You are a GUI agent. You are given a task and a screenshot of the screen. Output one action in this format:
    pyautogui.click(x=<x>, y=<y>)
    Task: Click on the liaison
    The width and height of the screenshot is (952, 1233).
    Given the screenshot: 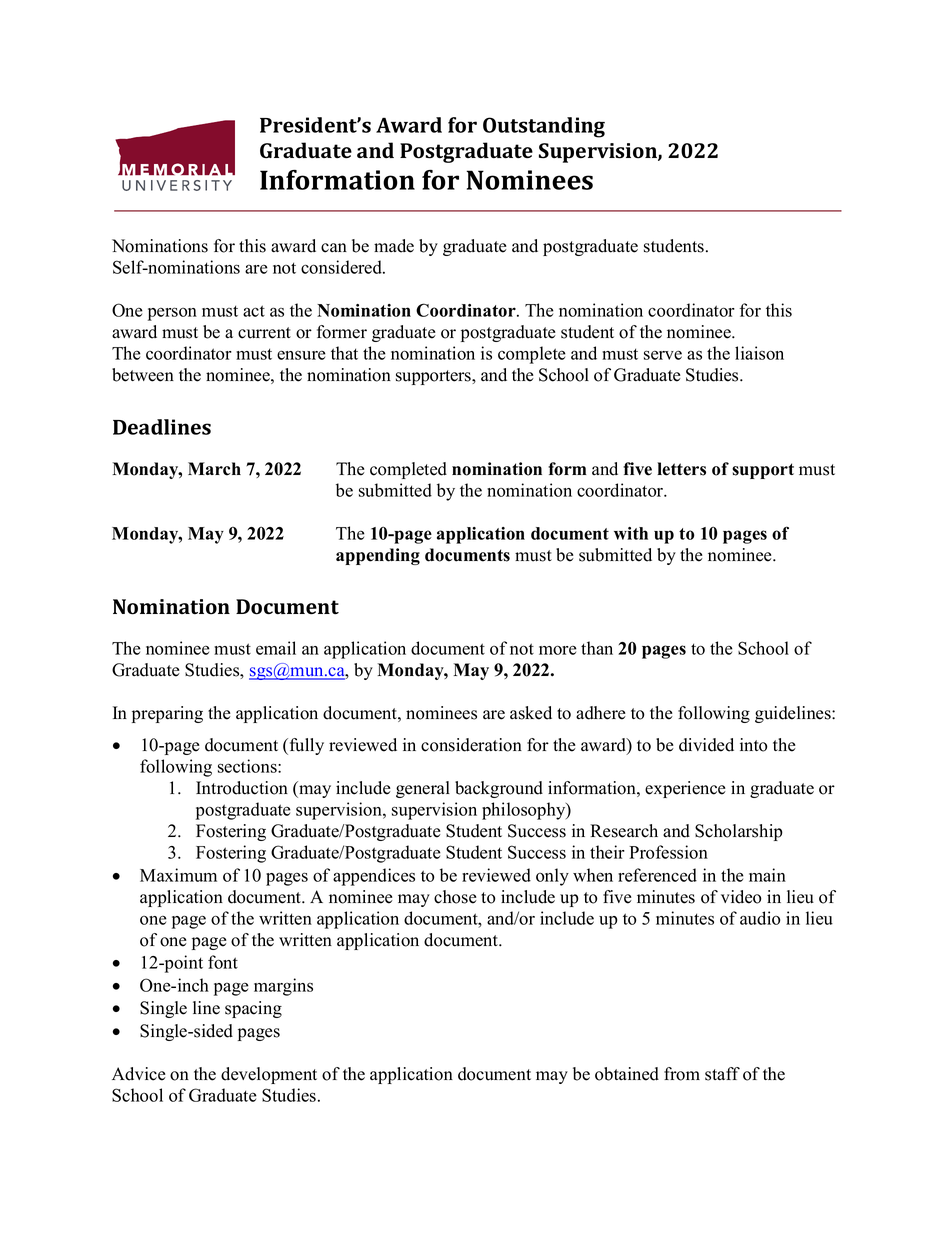 What is the action you would take?
    pyautogui.click(x=759, y=353)
